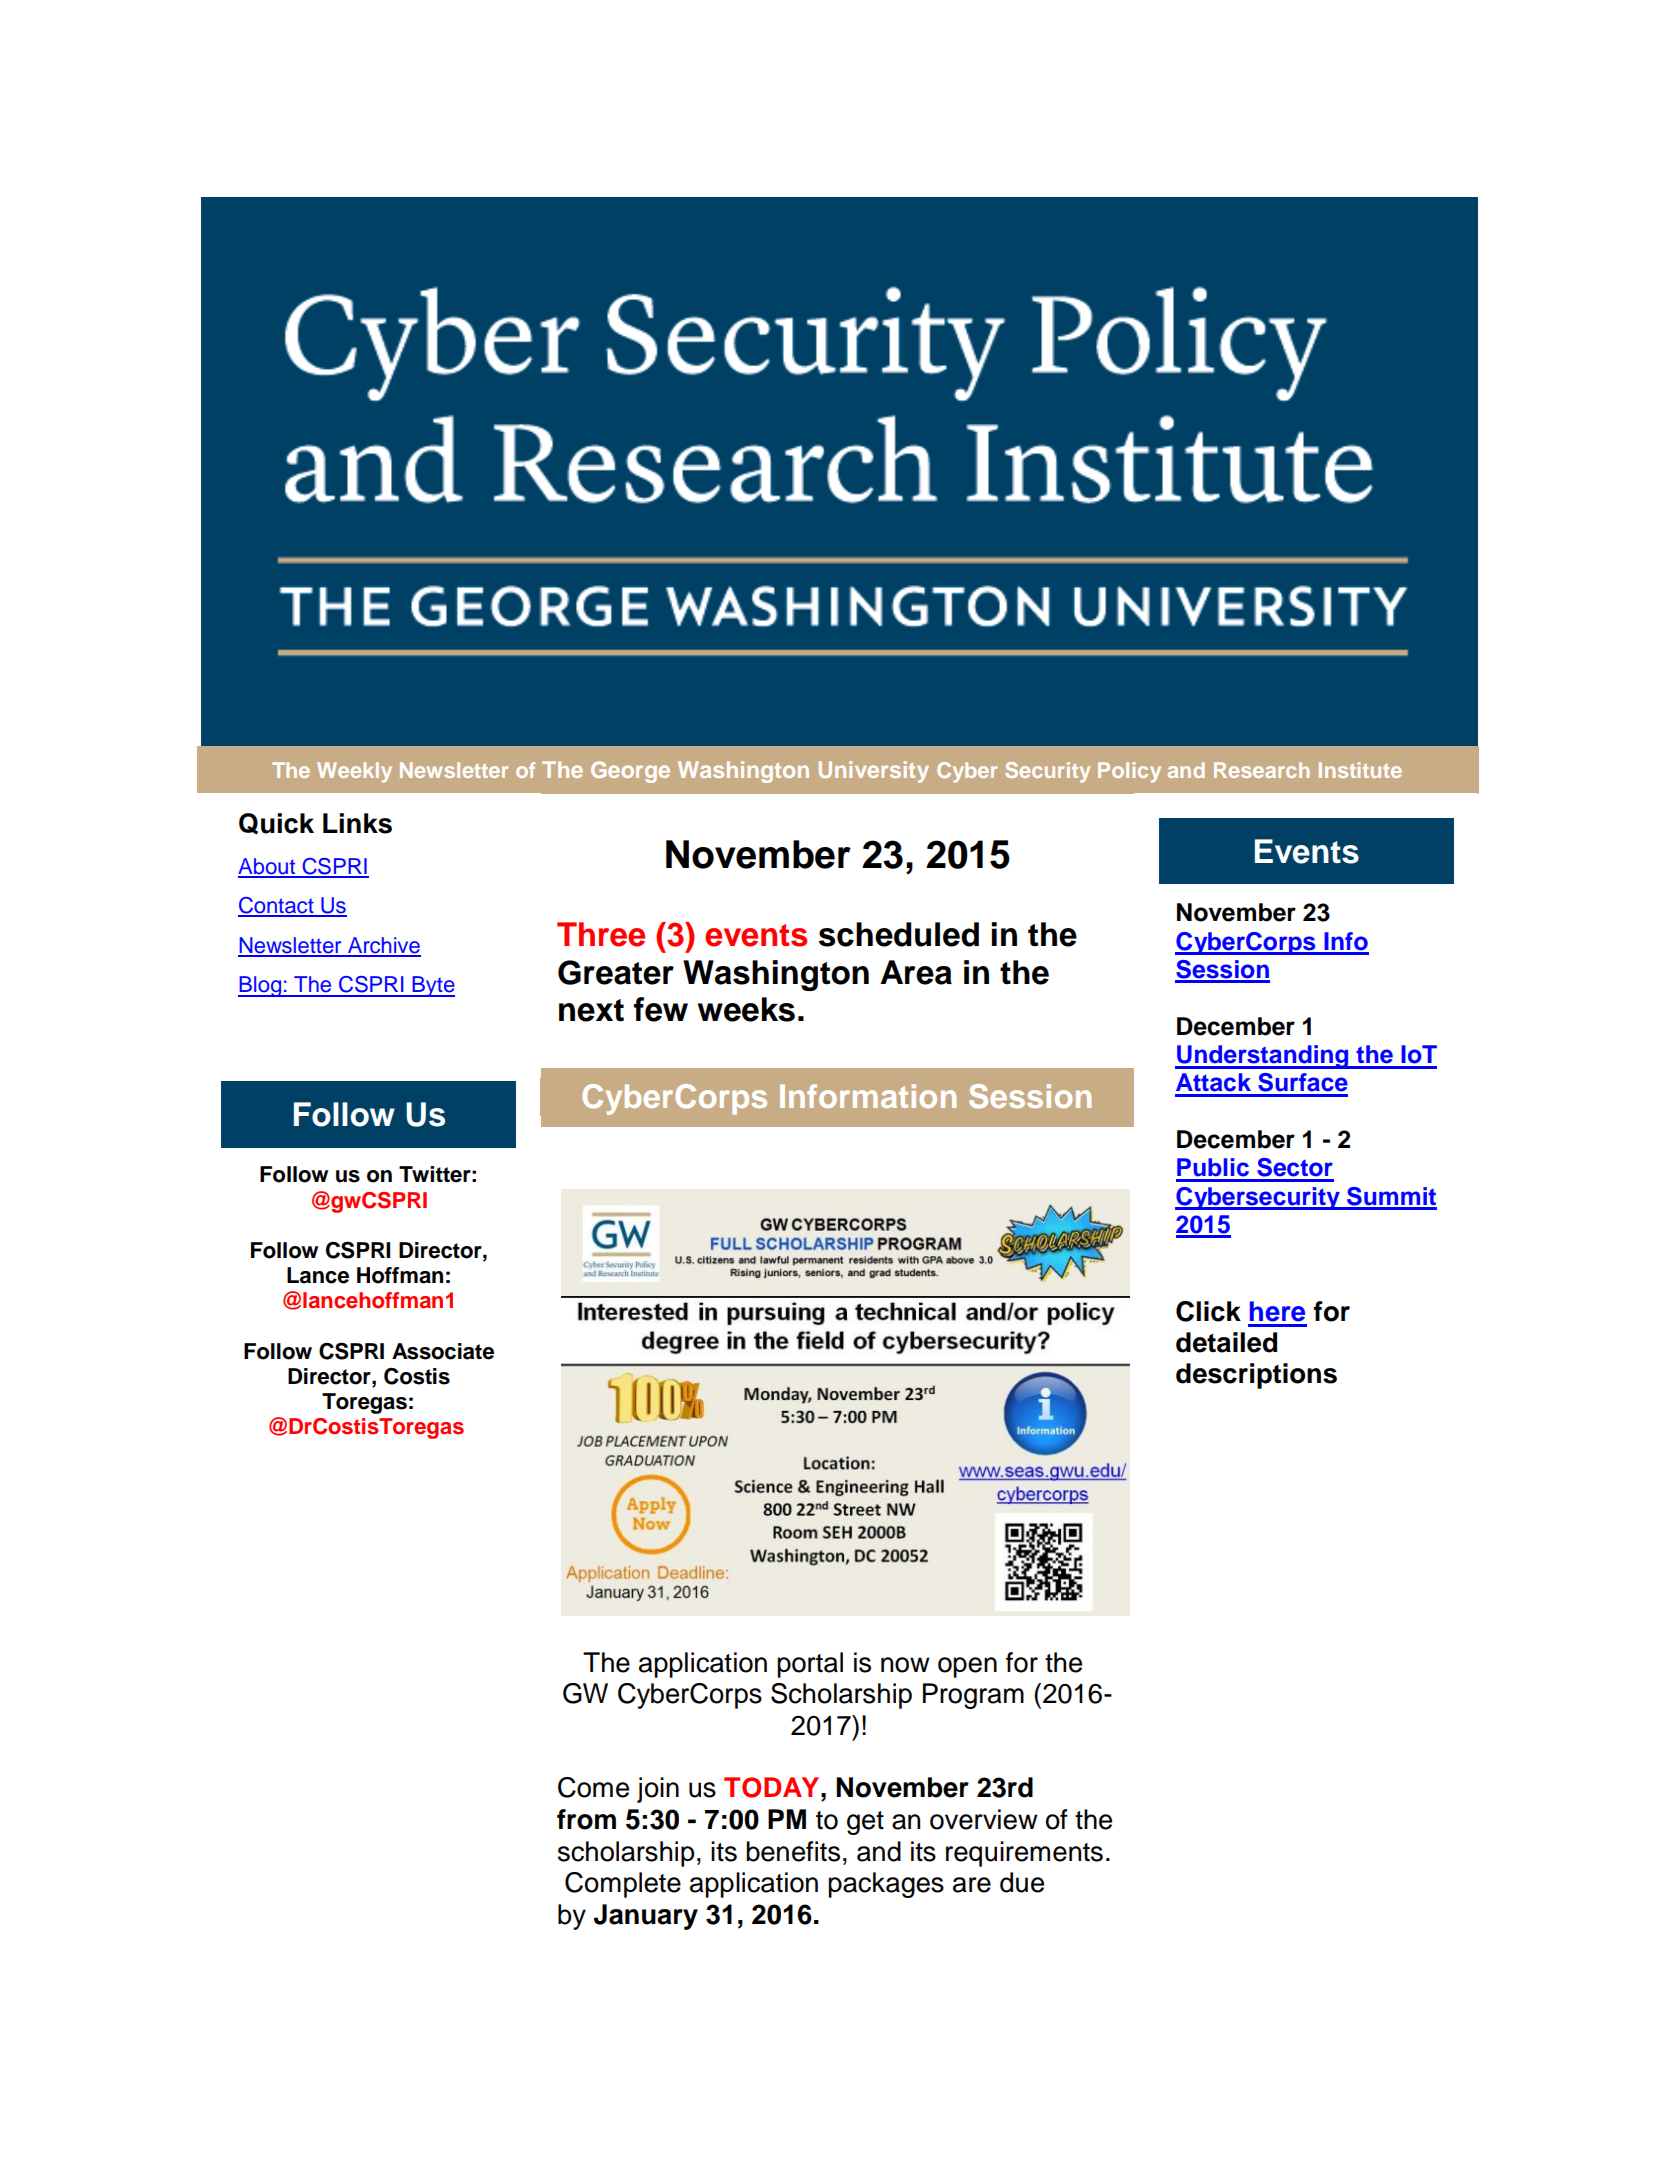 Image resolution: width=1675 pixels, height=2168 pixels. I want to click on portal, so click(810, 1665).
